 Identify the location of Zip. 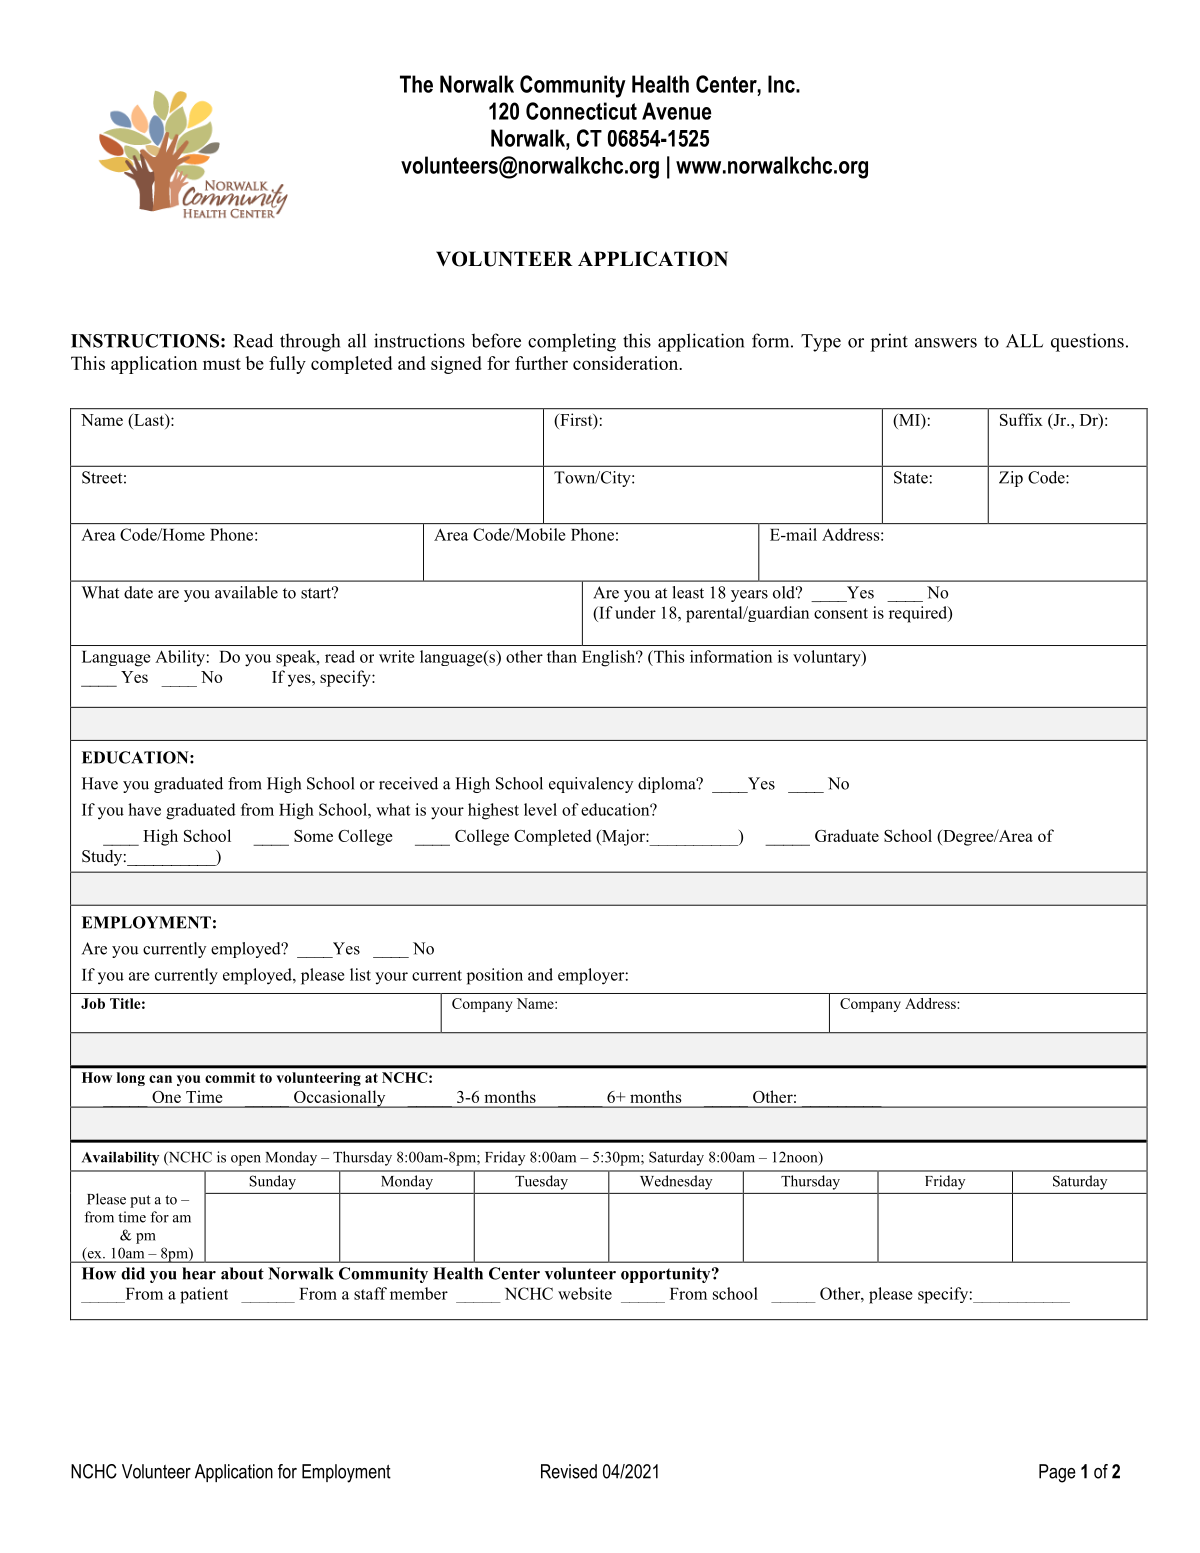
(1011, 479).
